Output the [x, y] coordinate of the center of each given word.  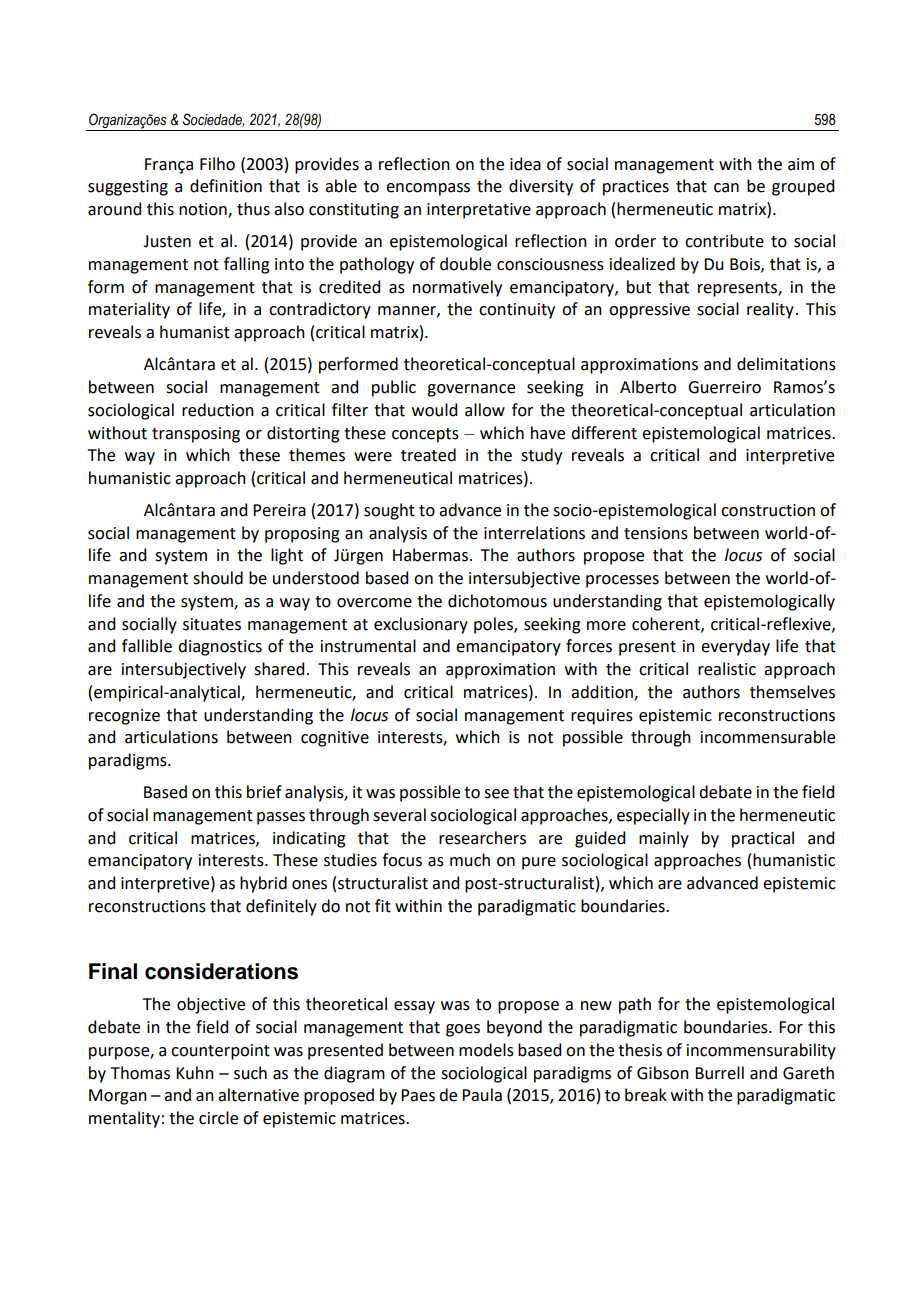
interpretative [479, 211]
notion [204, 210]
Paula [482, 1095]
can [726, 188]
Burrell [719, 1073]
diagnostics [220, 647]
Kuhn [195, 1073]
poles [494, 625]
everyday [735, 647]
